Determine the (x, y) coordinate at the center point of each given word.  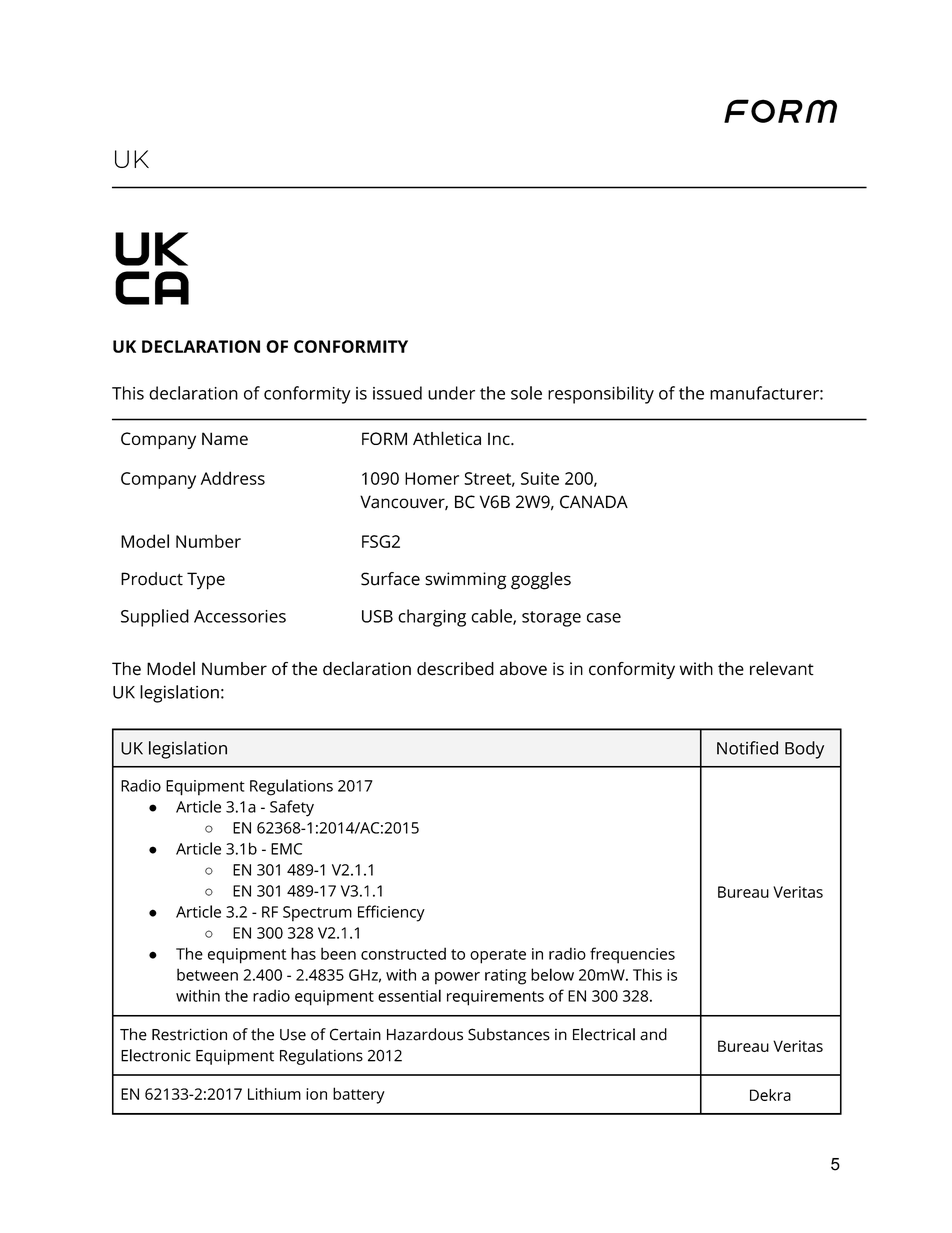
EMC (286, 849)
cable (492, 617)
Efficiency (391, 913)
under (451, 393)
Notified (747, 748)
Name (225, 438)
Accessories (240, 616)
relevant (782, 668)
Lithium (274, 1094)
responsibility (601, 395)
